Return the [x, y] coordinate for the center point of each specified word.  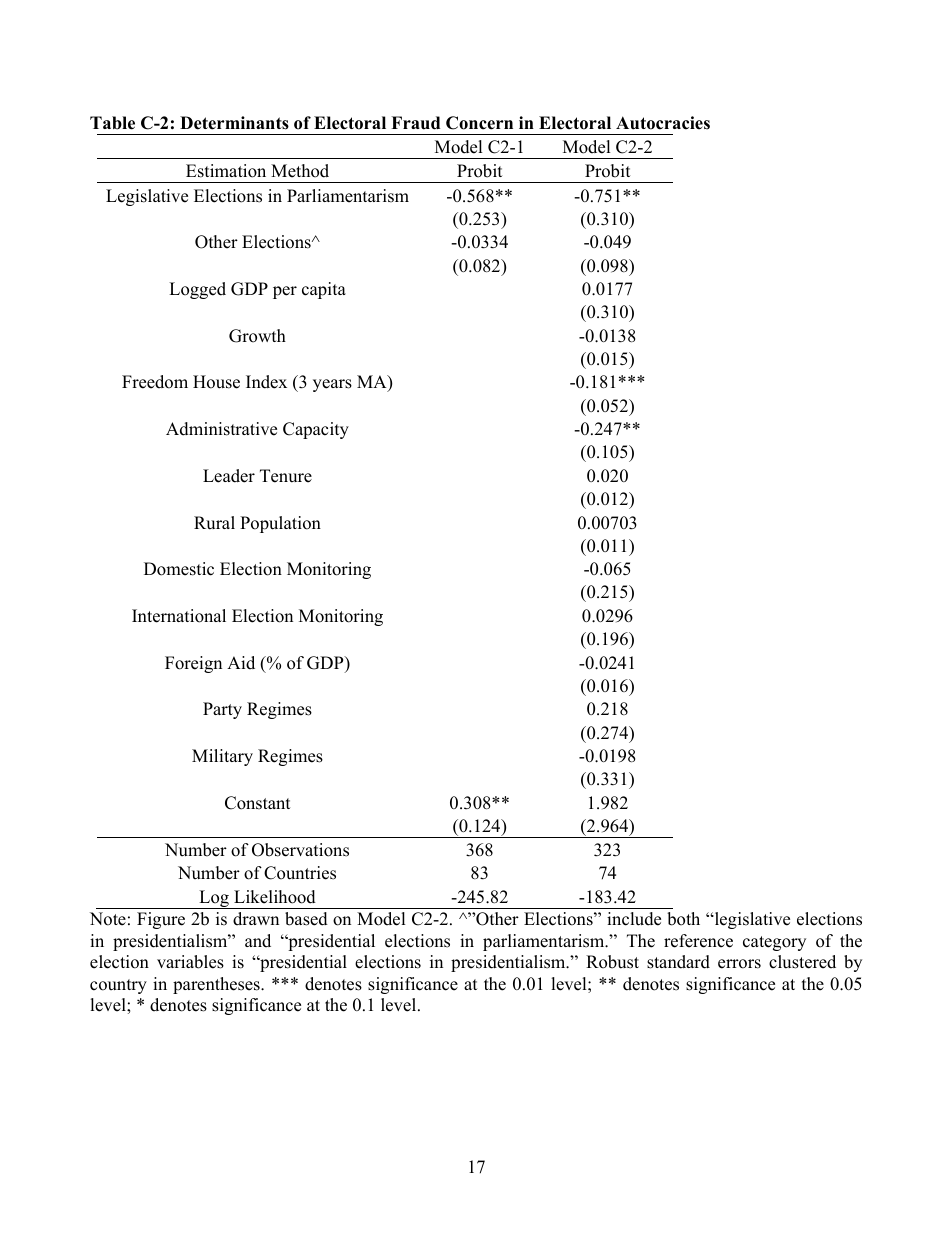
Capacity [316, 430]
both [683, 919]
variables [190, 962]
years [332, 385]
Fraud [415, 123]
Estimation [226, 171]
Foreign [193, 664]
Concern [479, 123]
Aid [241, 663]
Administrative [221, 429]
